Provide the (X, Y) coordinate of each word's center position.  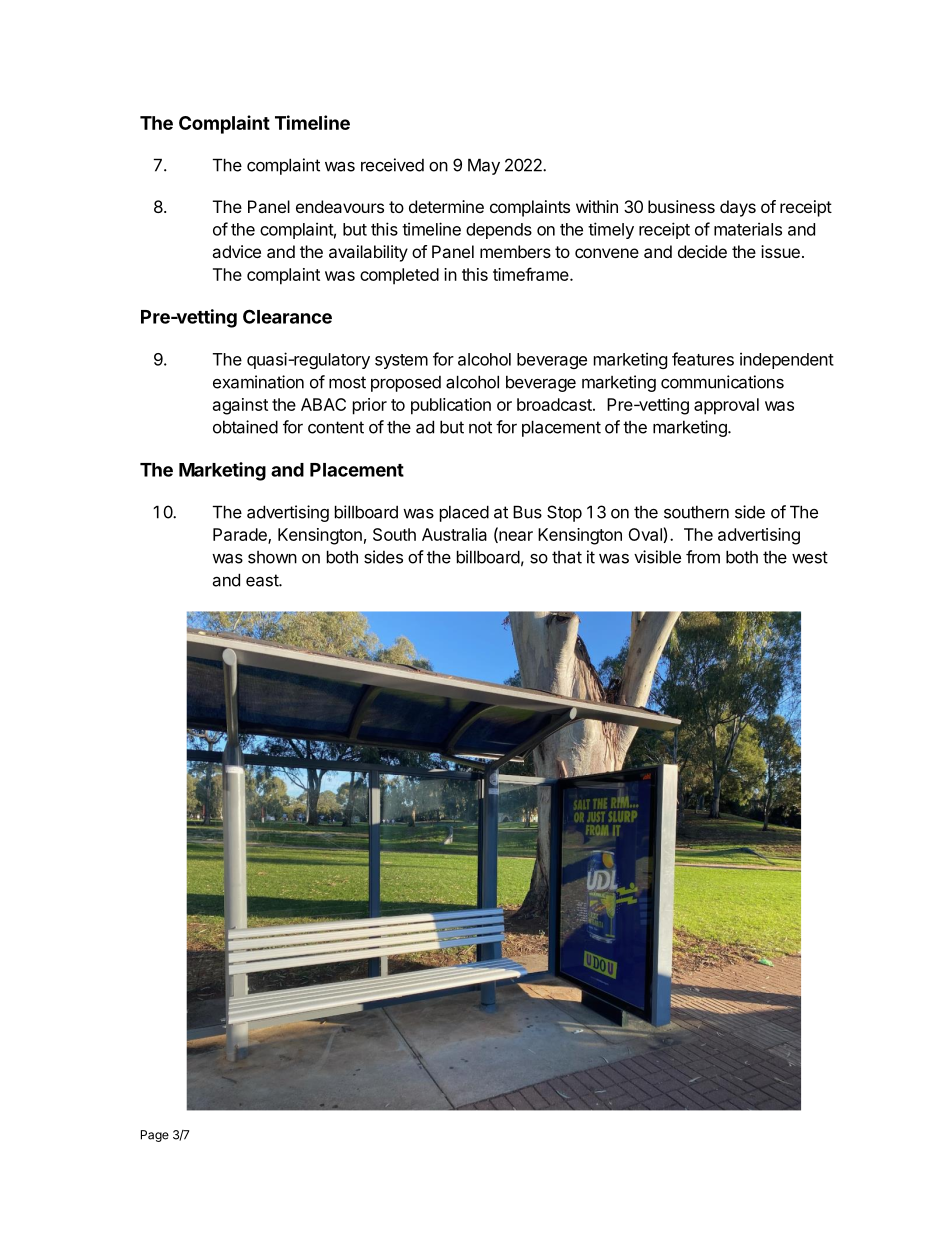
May (484, 166)
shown (272, 557)
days (738, 208)
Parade (241, 535)
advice (236, 251)
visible (657, 557)
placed (464, 513)
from (703, 557)
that (567, 557)
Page (155, 1136)
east (263, 580)
